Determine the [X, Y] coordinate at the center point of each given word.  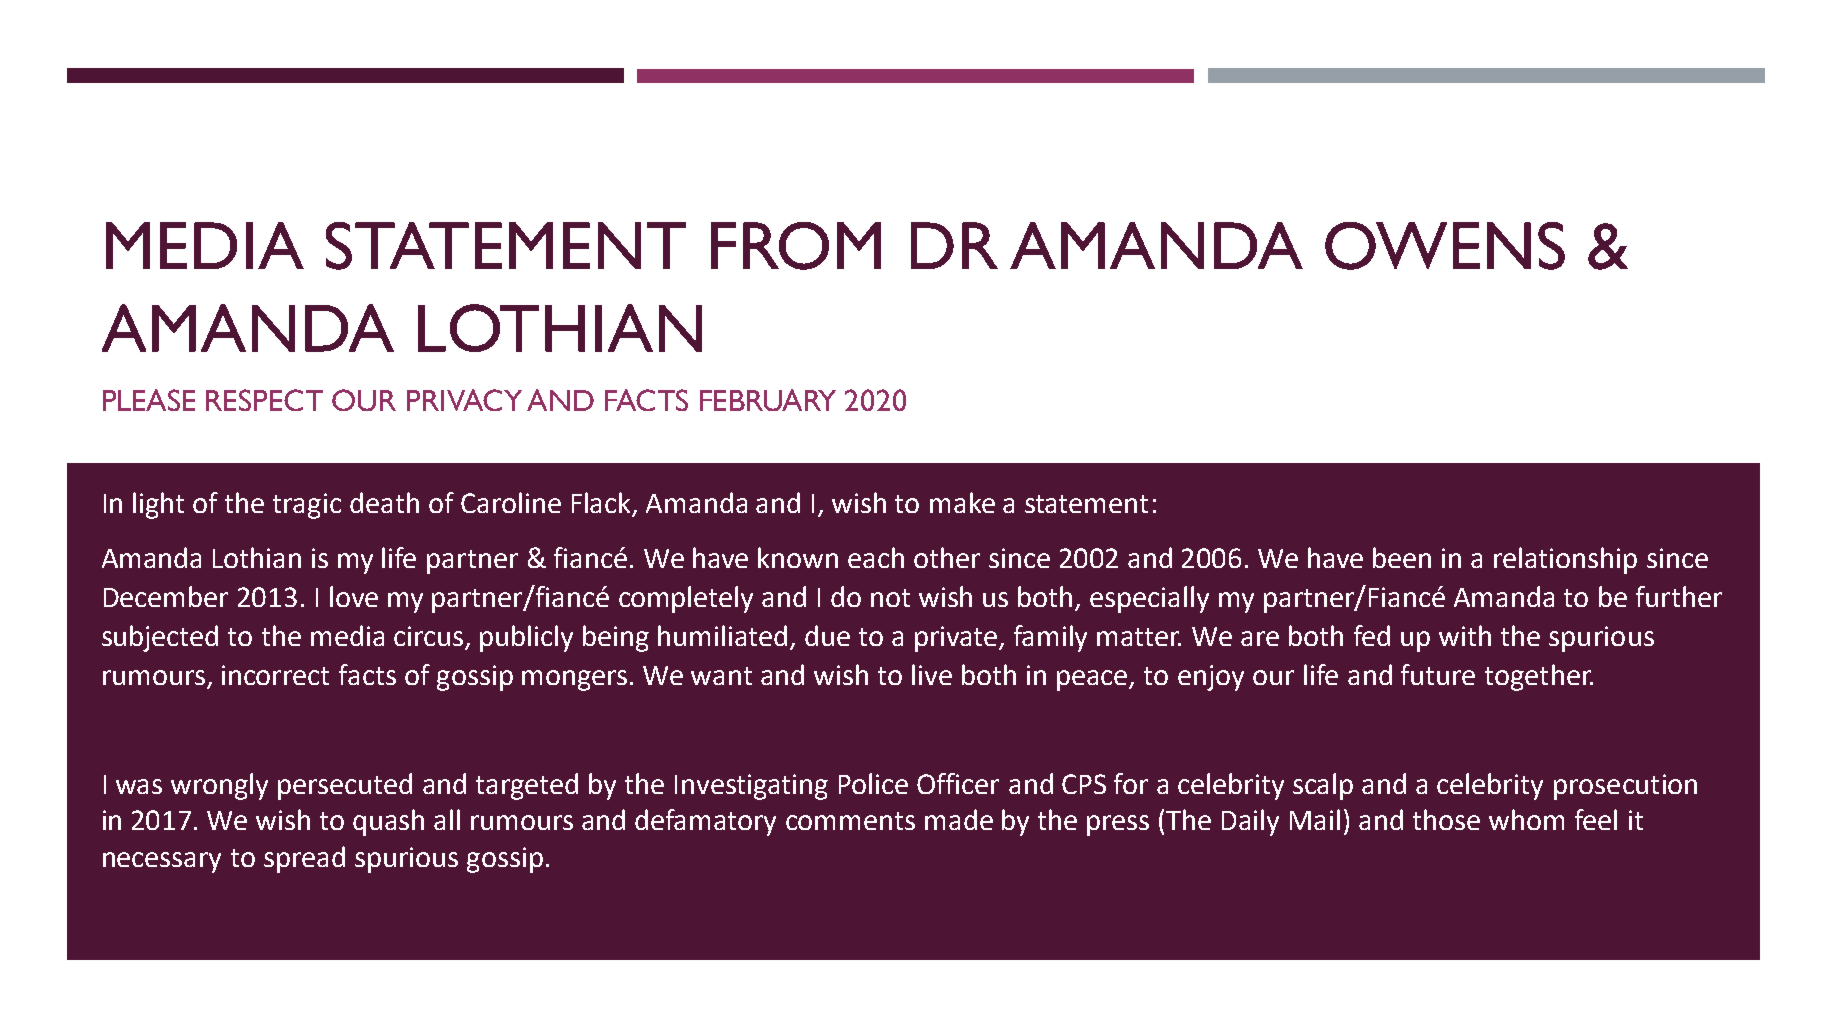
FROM [796, 246]
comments [850, 821]
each [876, 557]
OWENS [1445, 246]
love [354, 596]
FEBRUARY [768, 400]
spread [304, 859]
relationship [1565, 560]
